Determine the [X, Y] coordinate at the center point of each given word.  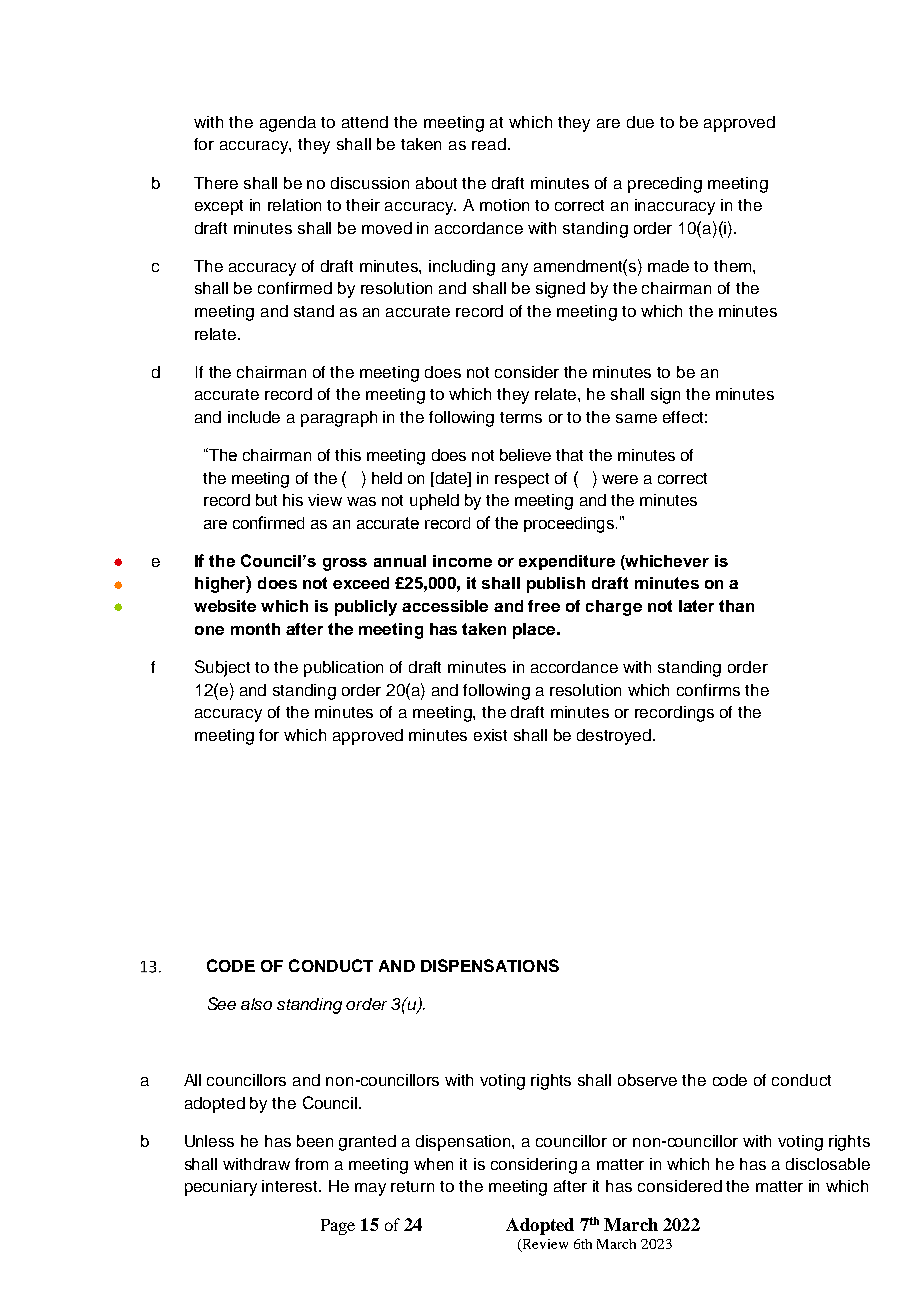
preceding [665, 185]
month [255, 629]
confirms [708, 690]
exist [490, 735]
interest [291, 1186]
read [489, 144]
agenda [288, 124]
